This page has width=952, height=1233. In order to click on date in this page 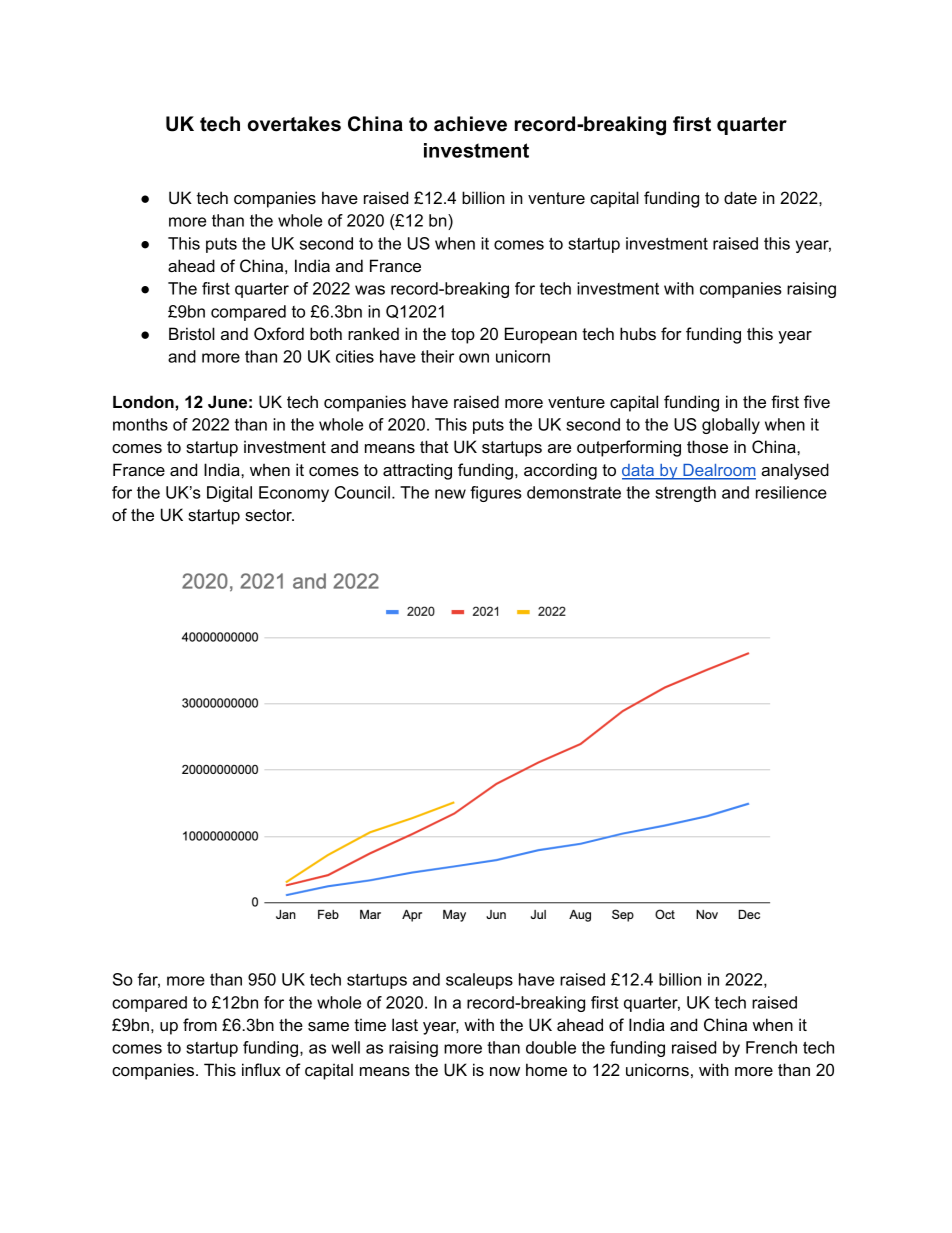, I will do `click(740, 197)`.
